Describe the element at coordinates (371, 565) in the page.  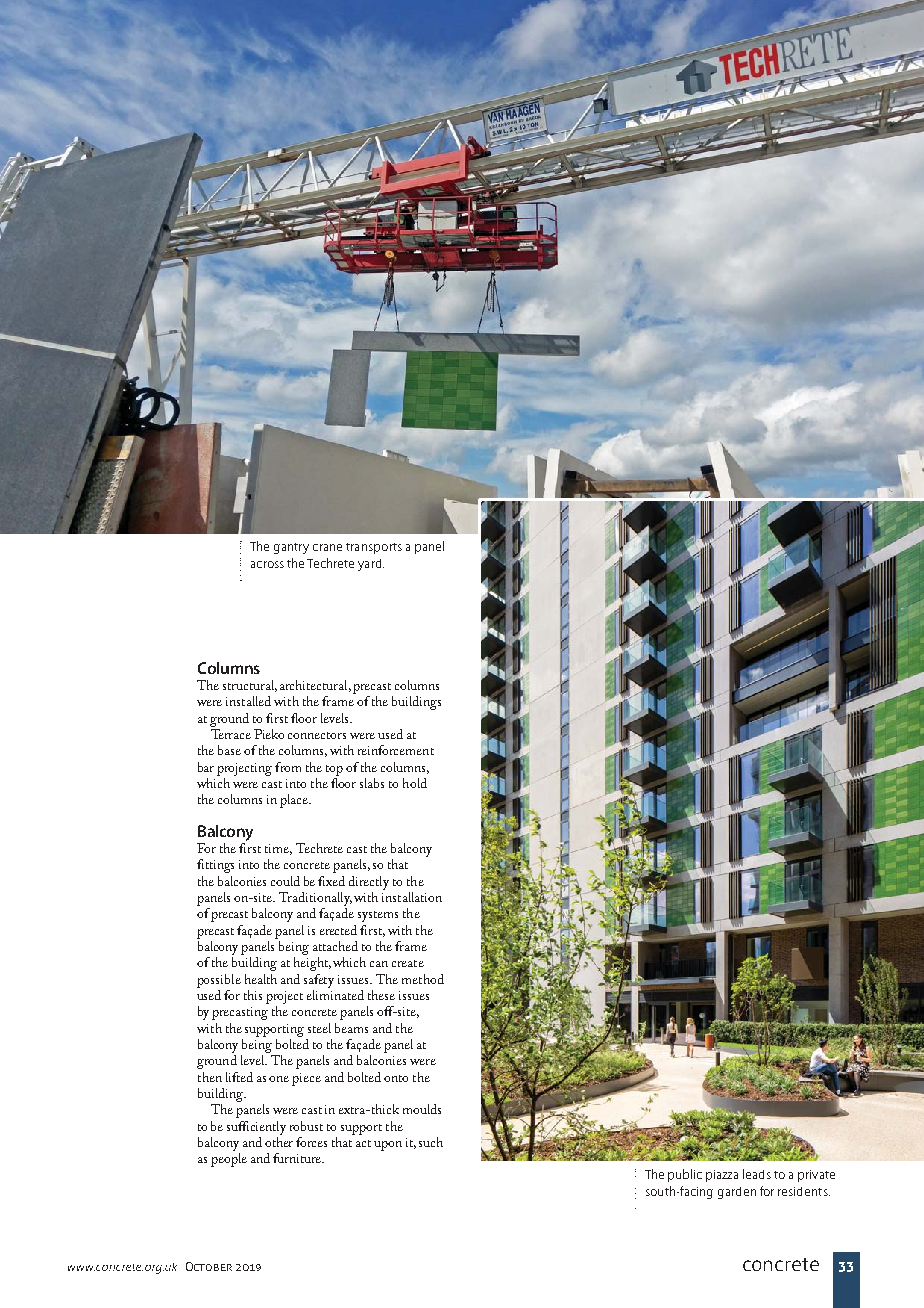
I see `yard` at that location.
